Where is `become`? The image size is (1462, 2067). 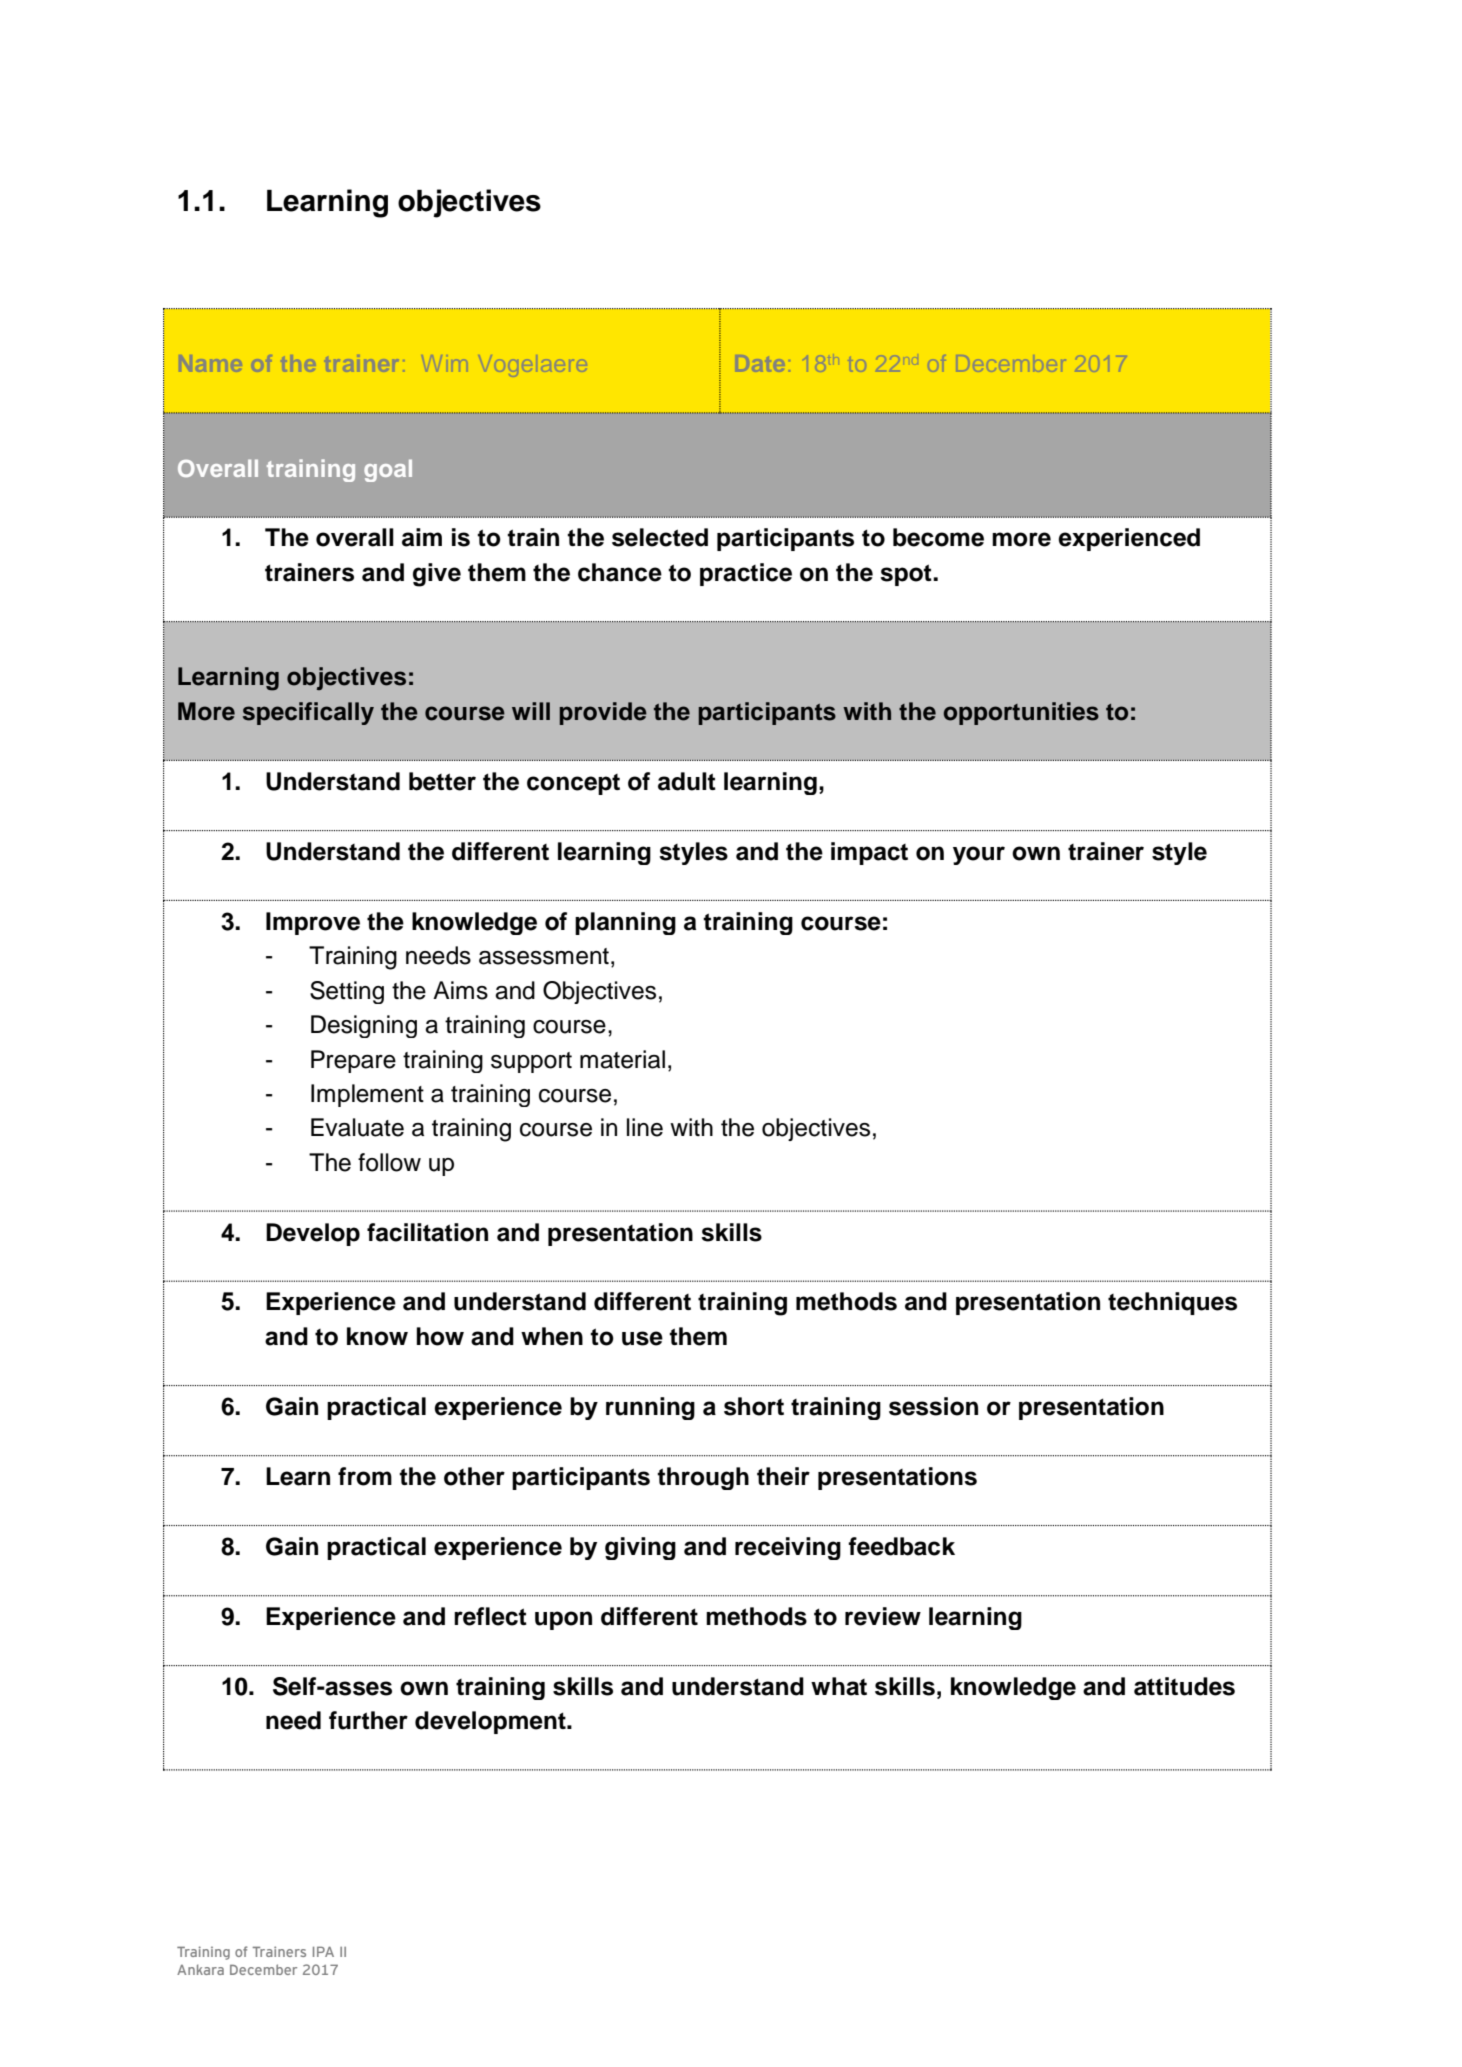 become is located at coordinates (938, 537).
